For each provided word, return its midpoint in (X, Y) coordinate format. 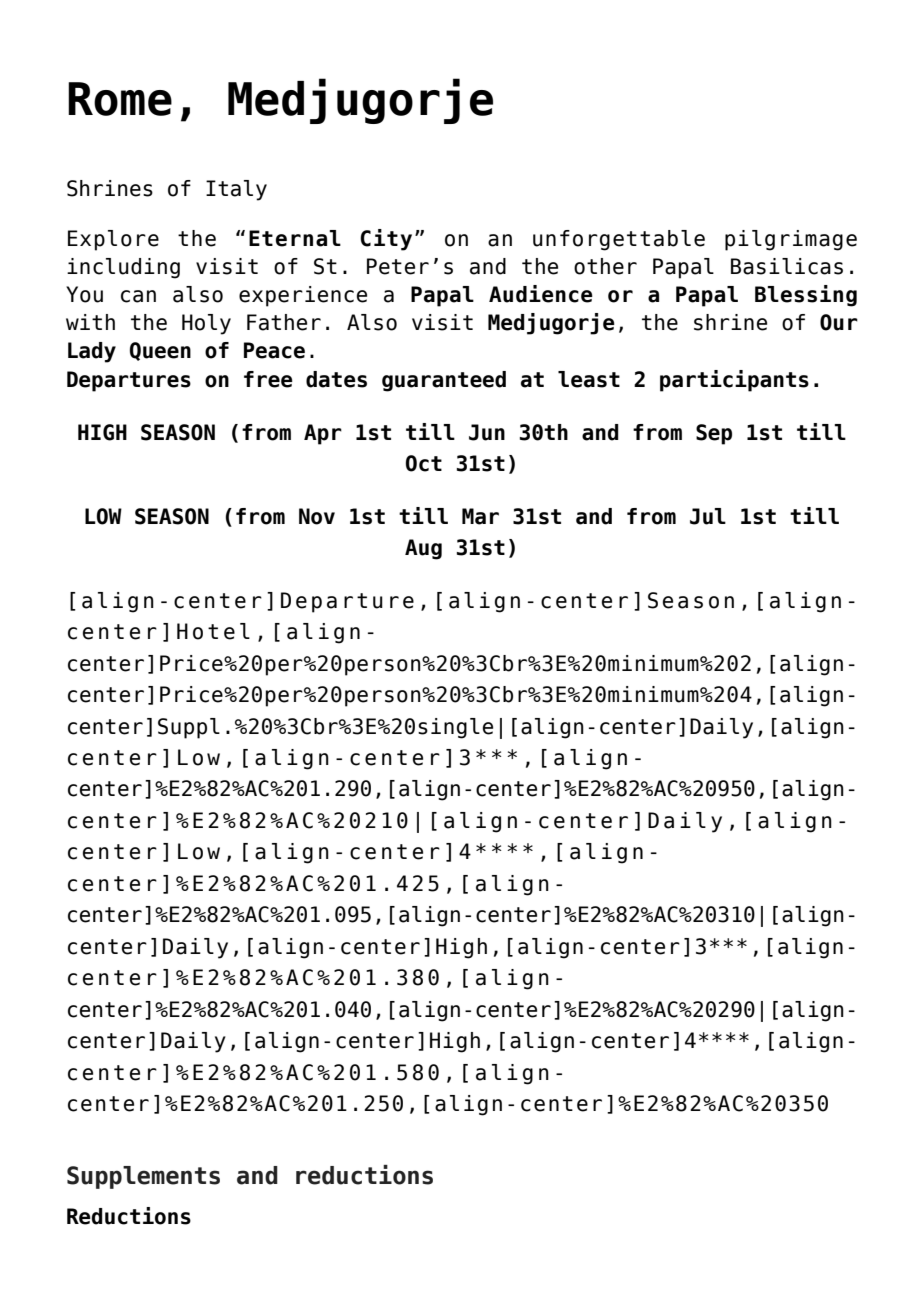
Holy (206, 324)
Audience (541, 294)
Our (839, 322)
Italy (236, 190)
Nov (317, 516)
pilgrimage (791, 240)
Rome (120, 99)
